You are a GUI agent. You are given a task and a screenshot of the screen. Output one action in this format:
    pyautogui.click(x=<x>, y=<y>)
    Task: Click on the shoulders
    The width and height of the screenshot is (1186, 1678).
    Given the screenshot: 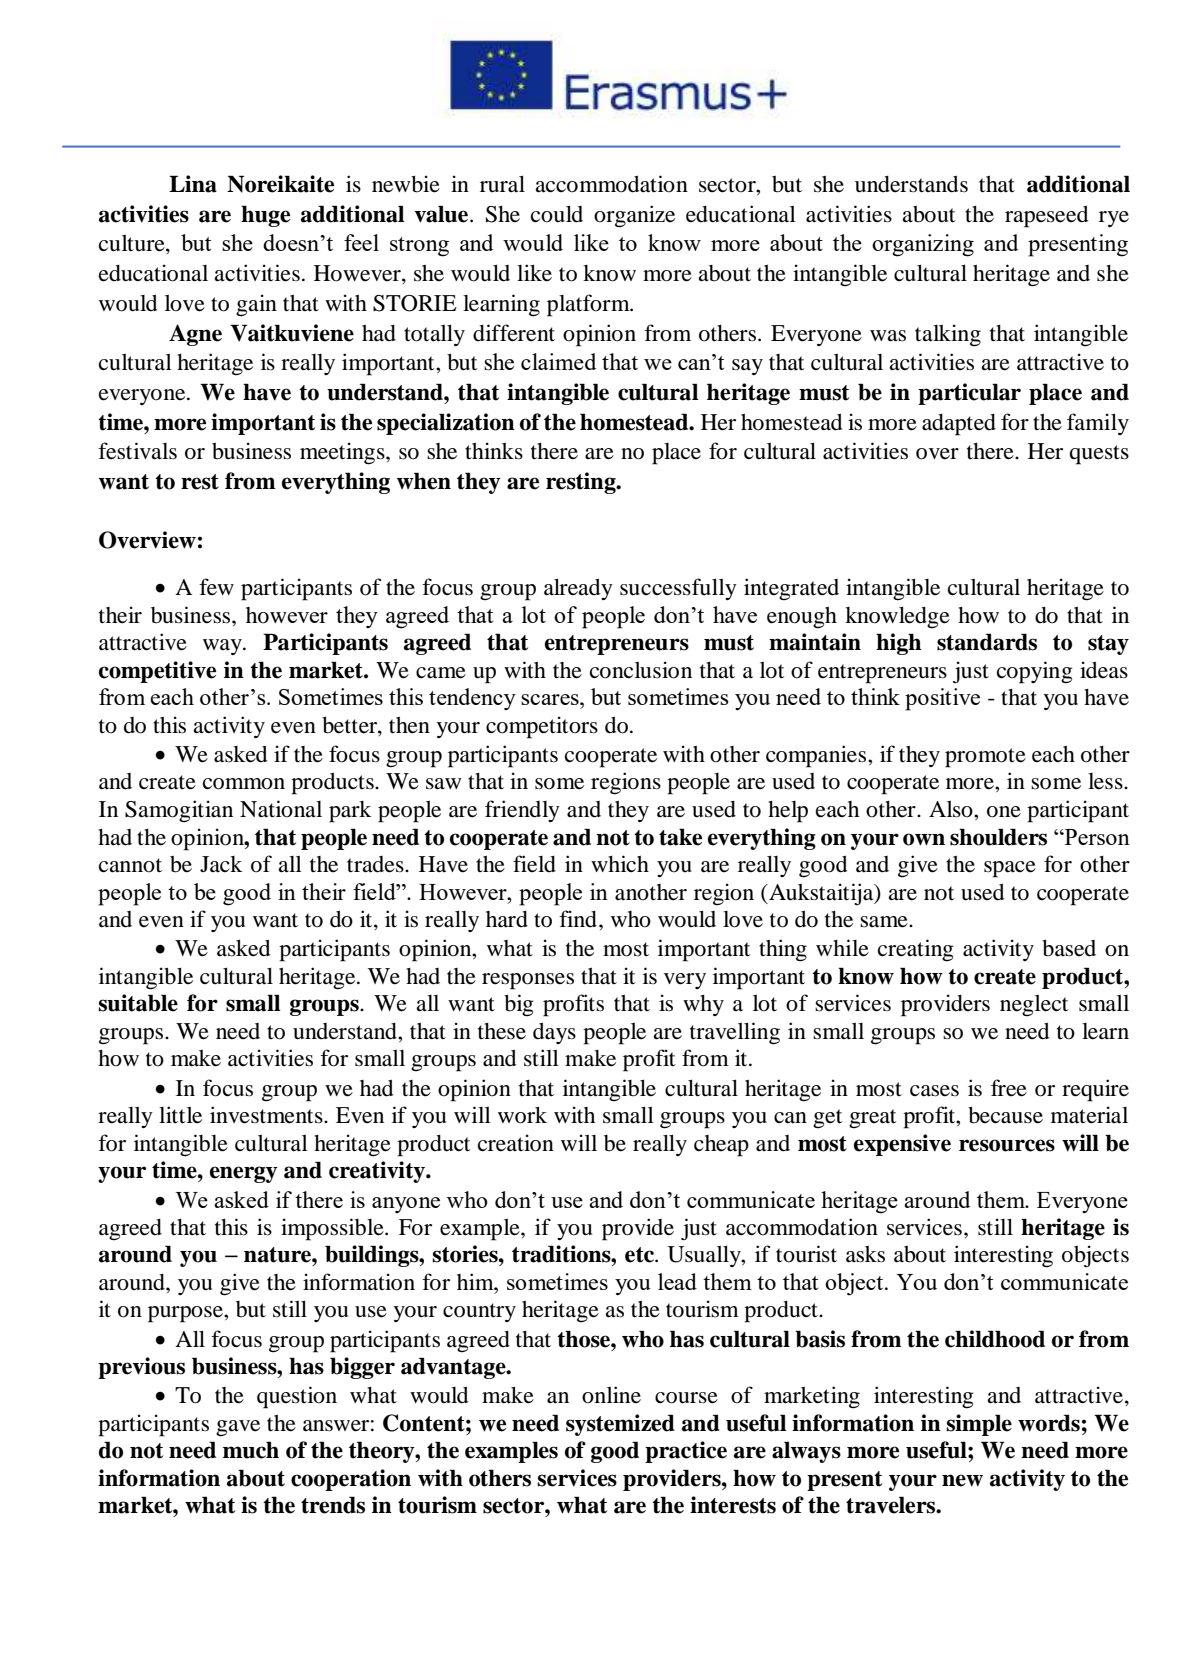 What is the action you would take?
    pyautogui.click(x=998, y=837)
